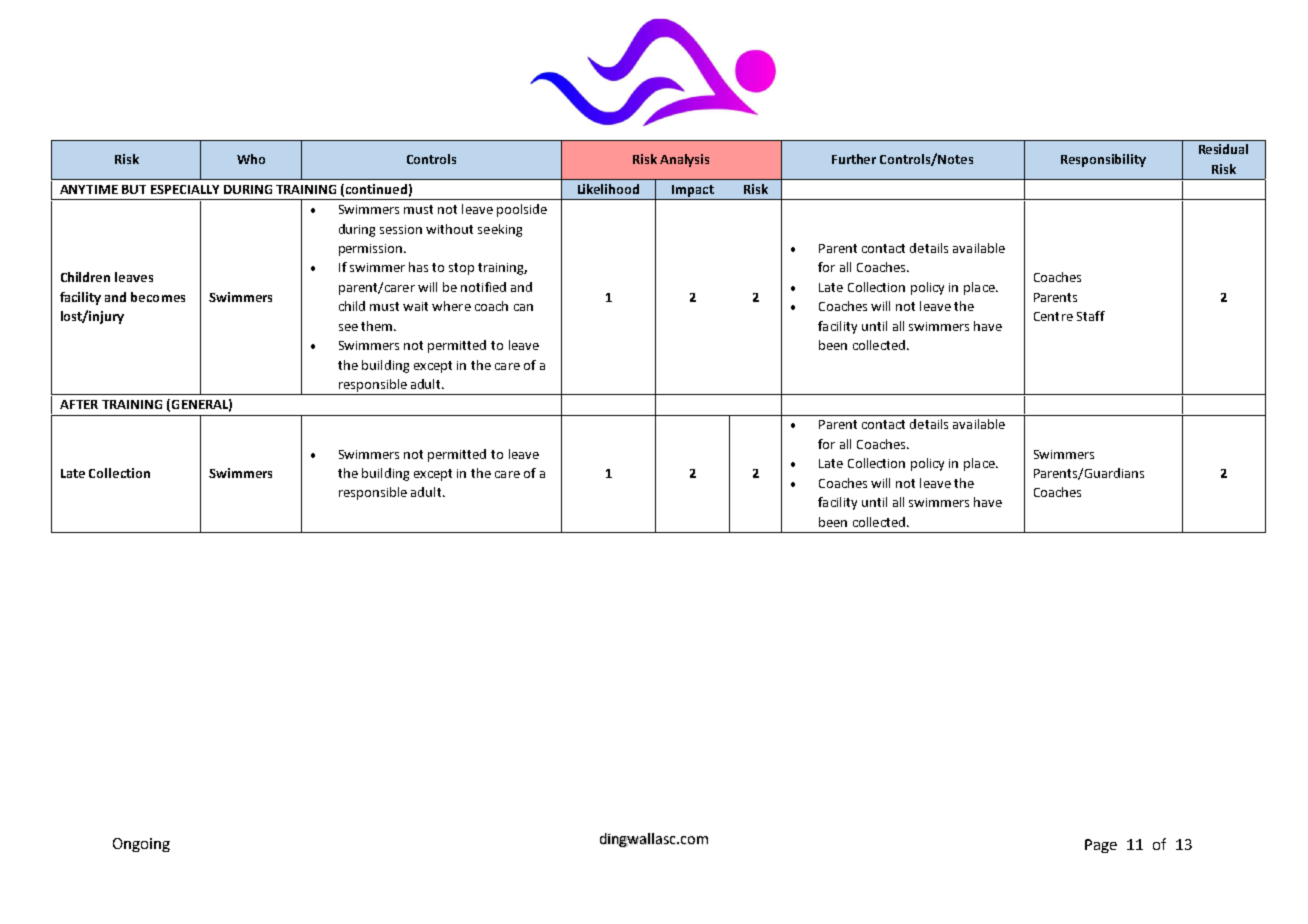 Image resolution: width=1308 pixels, height=924 pixels. Describe the element at coordinates (378, 326) in the screenshot. I see `them` at that location.
